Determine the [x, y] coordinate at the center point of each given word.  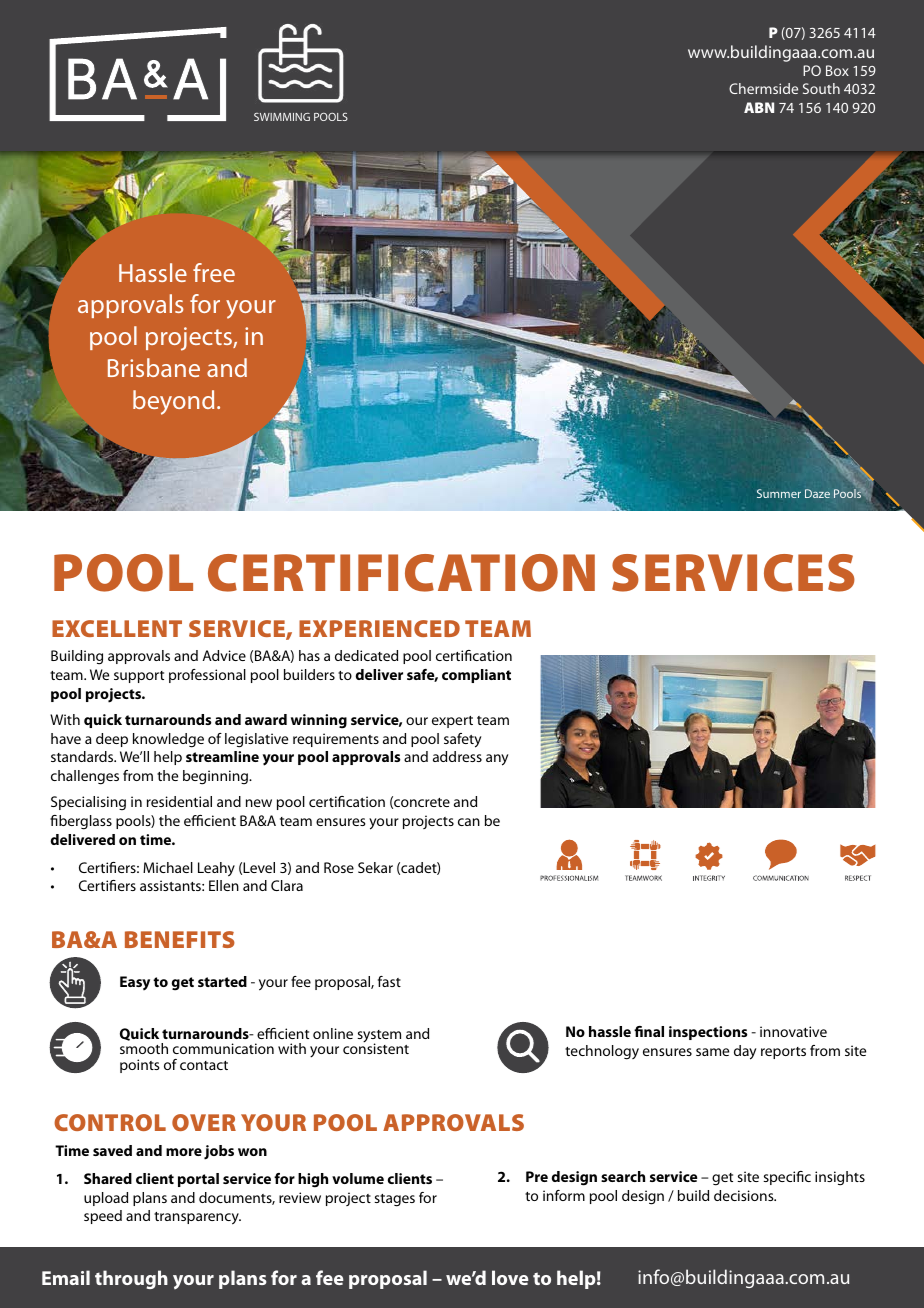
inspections [708, 1033]
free [214, 272]
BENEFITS [180, 939]
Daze [817, 493]
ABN [759, 107]
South [821, 88]
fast [389, 981]
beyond [173, 402]
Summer [779, 493]
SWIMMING [282, 117]
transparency [197, 1218]
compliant [476, 676]
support [139, 677]
